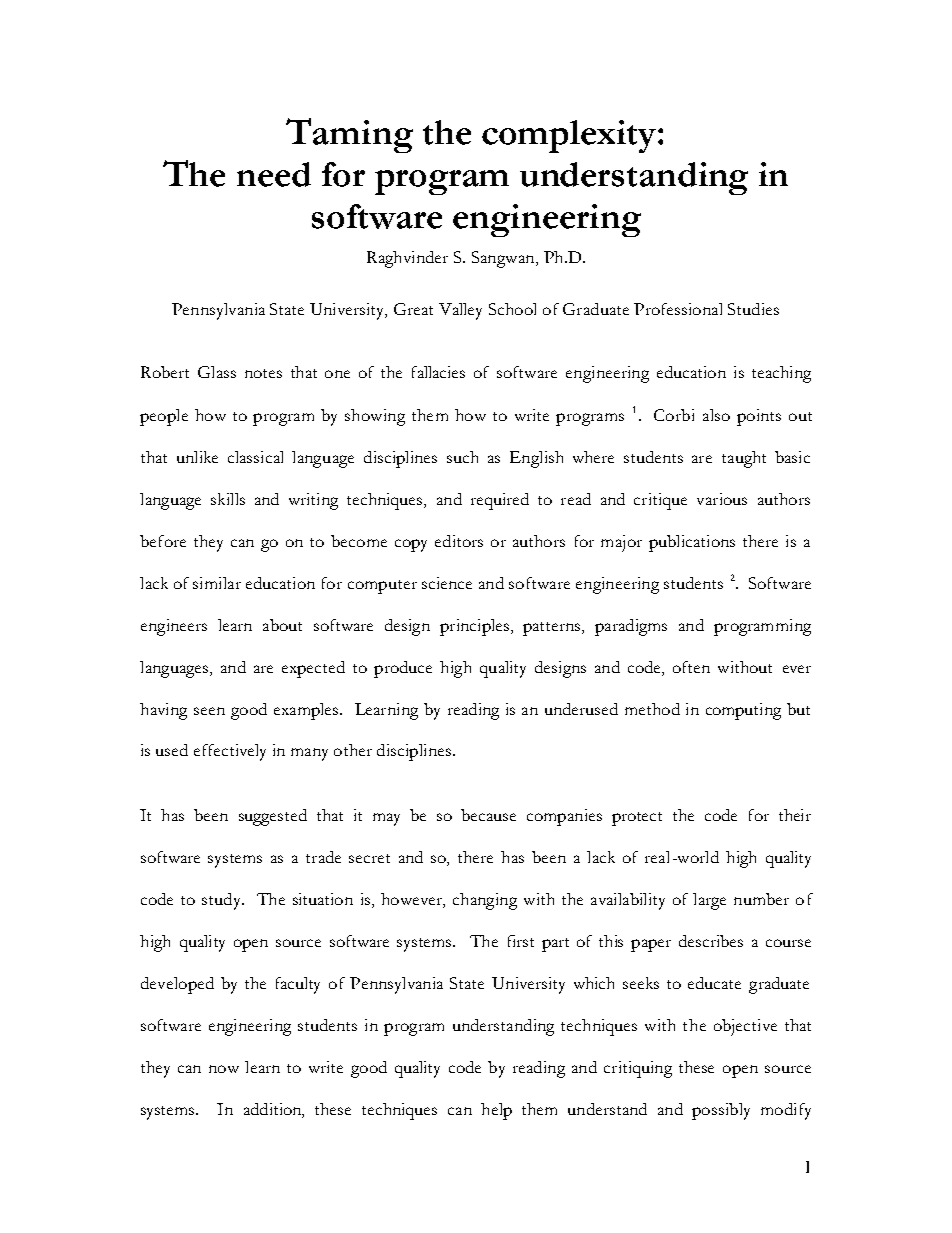 Image resolution: width=952 pixels, height=1233 pixels. Describe the element at coordinates (753, 309) in the page. I see `Studies` at that location.
